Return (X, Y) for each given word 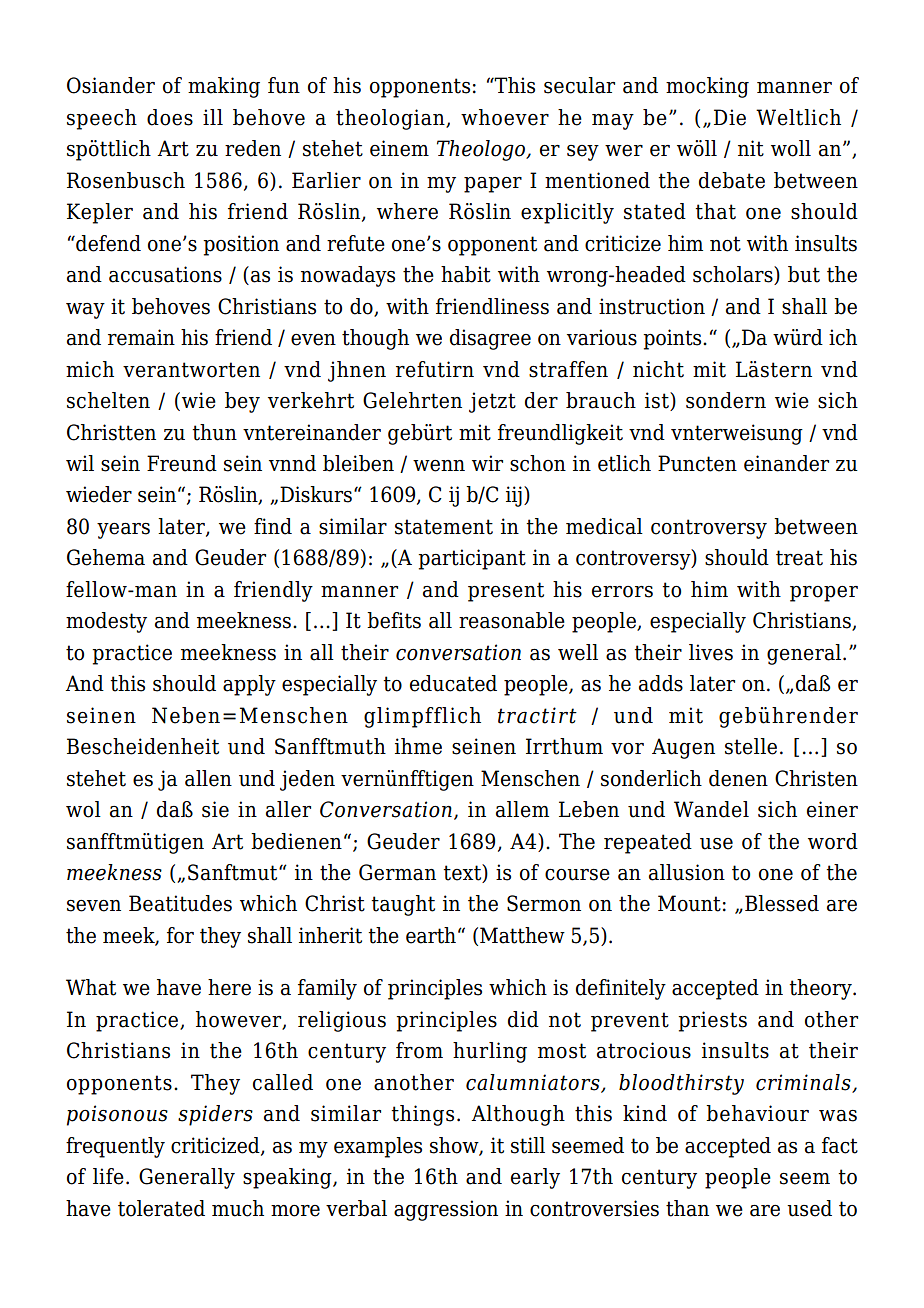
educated (453, 683)
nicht (658, 369)
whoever (505, 117)
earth (431, 935)
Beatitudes (180, 903)
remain (141, 337)
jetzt (492, 402)
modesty (106, 622)
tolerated (161, 1208)
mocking (707, 87)
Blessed (782, 903)
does (170, 117)
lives (711, 652)
